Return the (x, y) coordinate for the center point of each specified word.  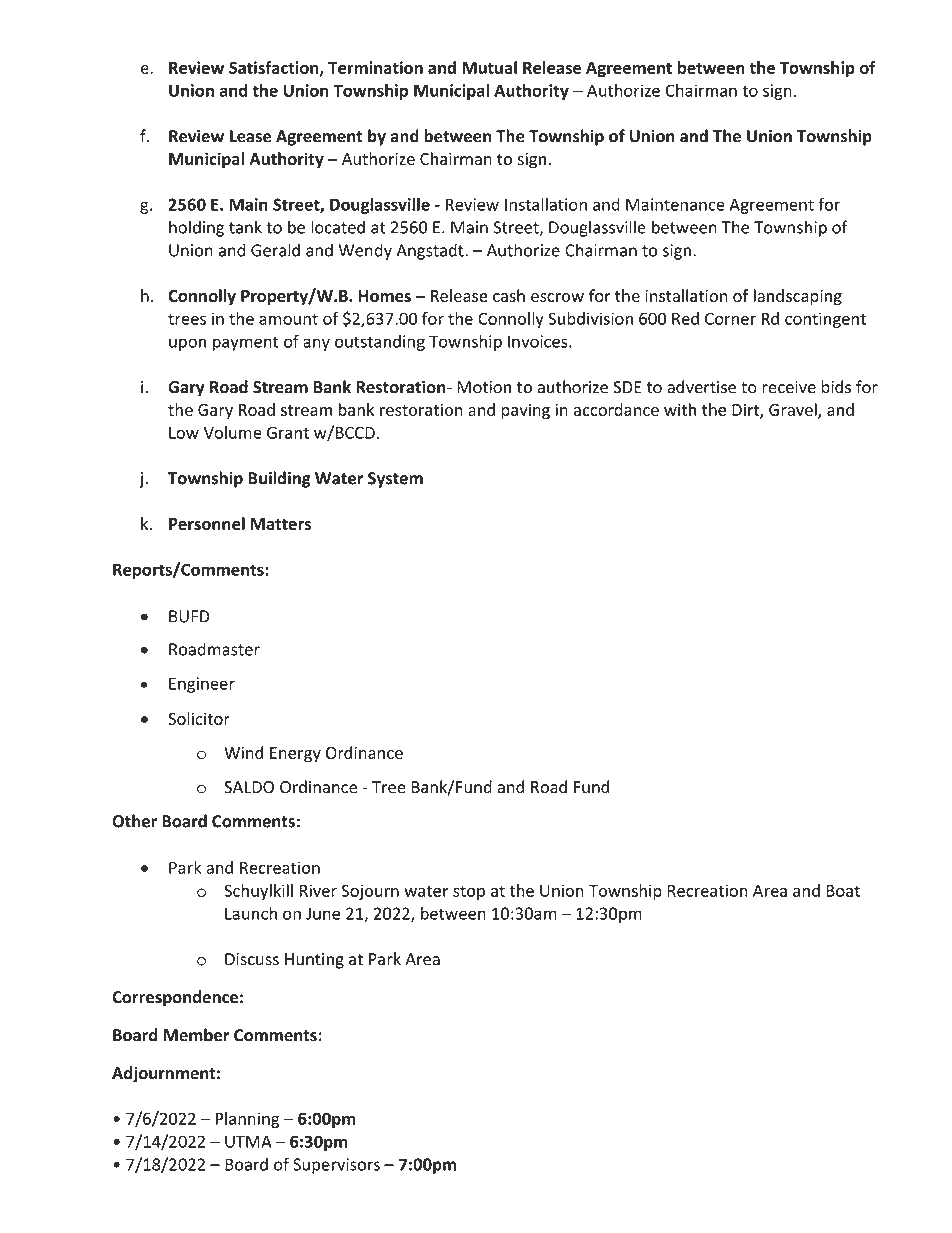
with (680, 409)
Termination (375, 67)
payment (245, 343)
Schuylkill (258, 892)
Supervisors (336, 1166)
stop (469, 893)
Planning (247, 1120)
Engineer (202, 685)
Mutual (489, 67)
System (395, 480)
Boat (843, 891)
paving (525, 412)
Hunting (314, 961)
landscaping (798, 297)
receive (789, 387)
